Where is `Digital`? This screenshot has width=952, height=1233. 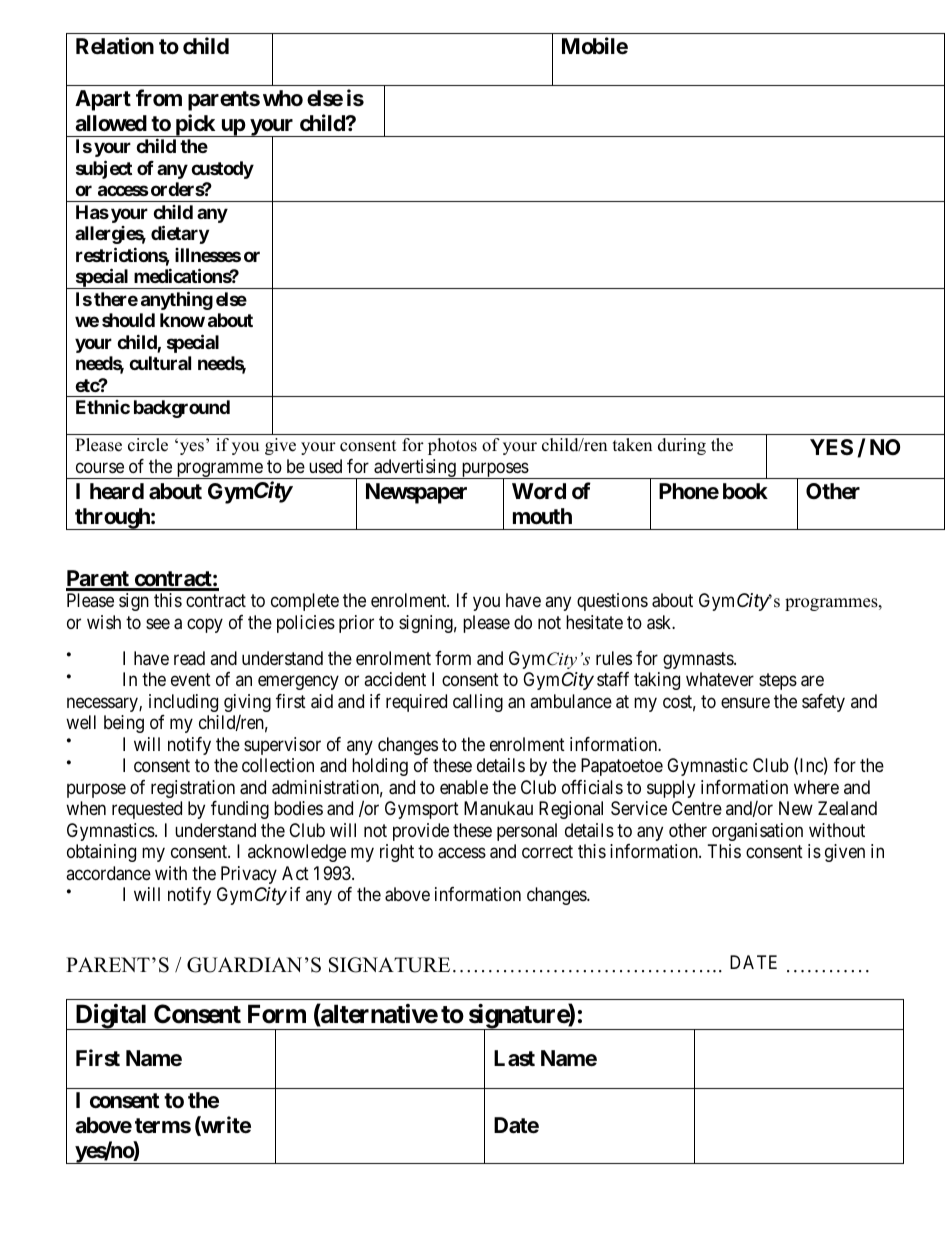 Digital is located at coordinates (111, 1017).
